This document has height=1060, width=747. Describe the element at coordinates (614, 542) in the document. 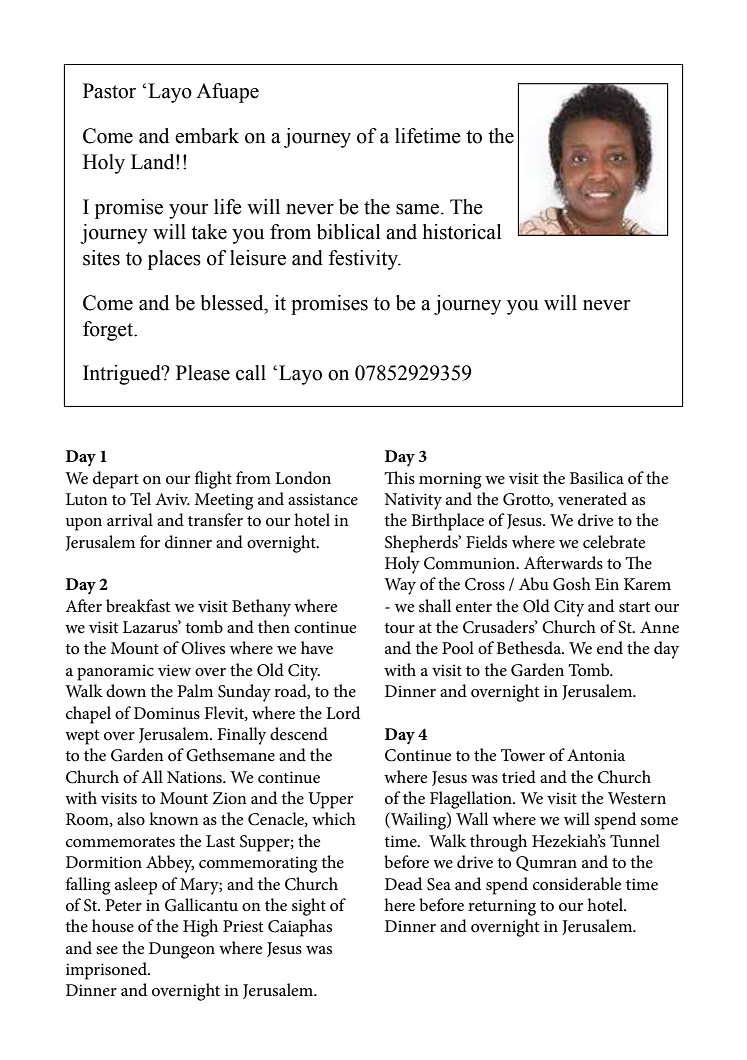

I see `celebrate` at that location.
